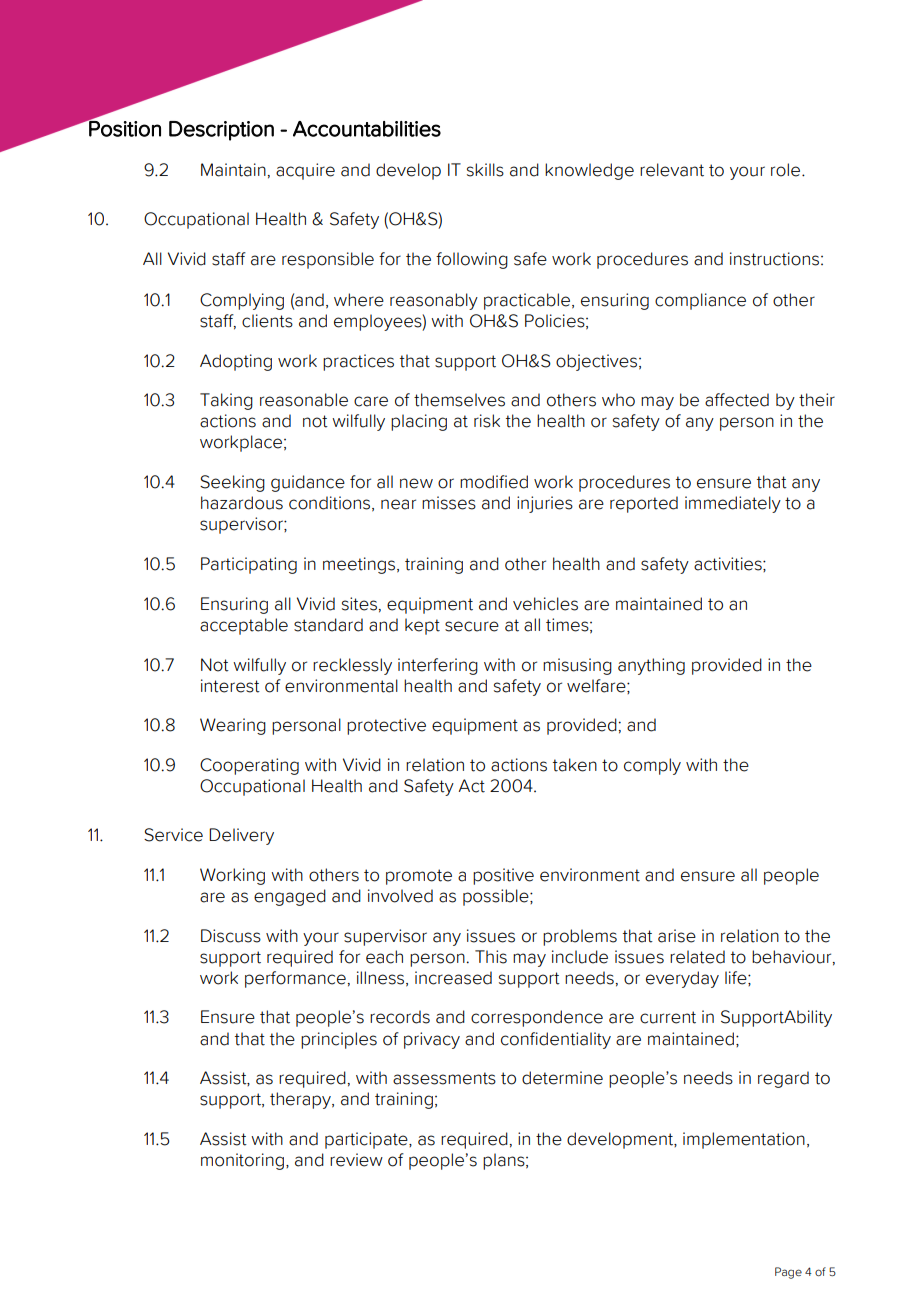  Describe the element at coordinates (487, 421) in the screenshot. I see `risk` at that location.
